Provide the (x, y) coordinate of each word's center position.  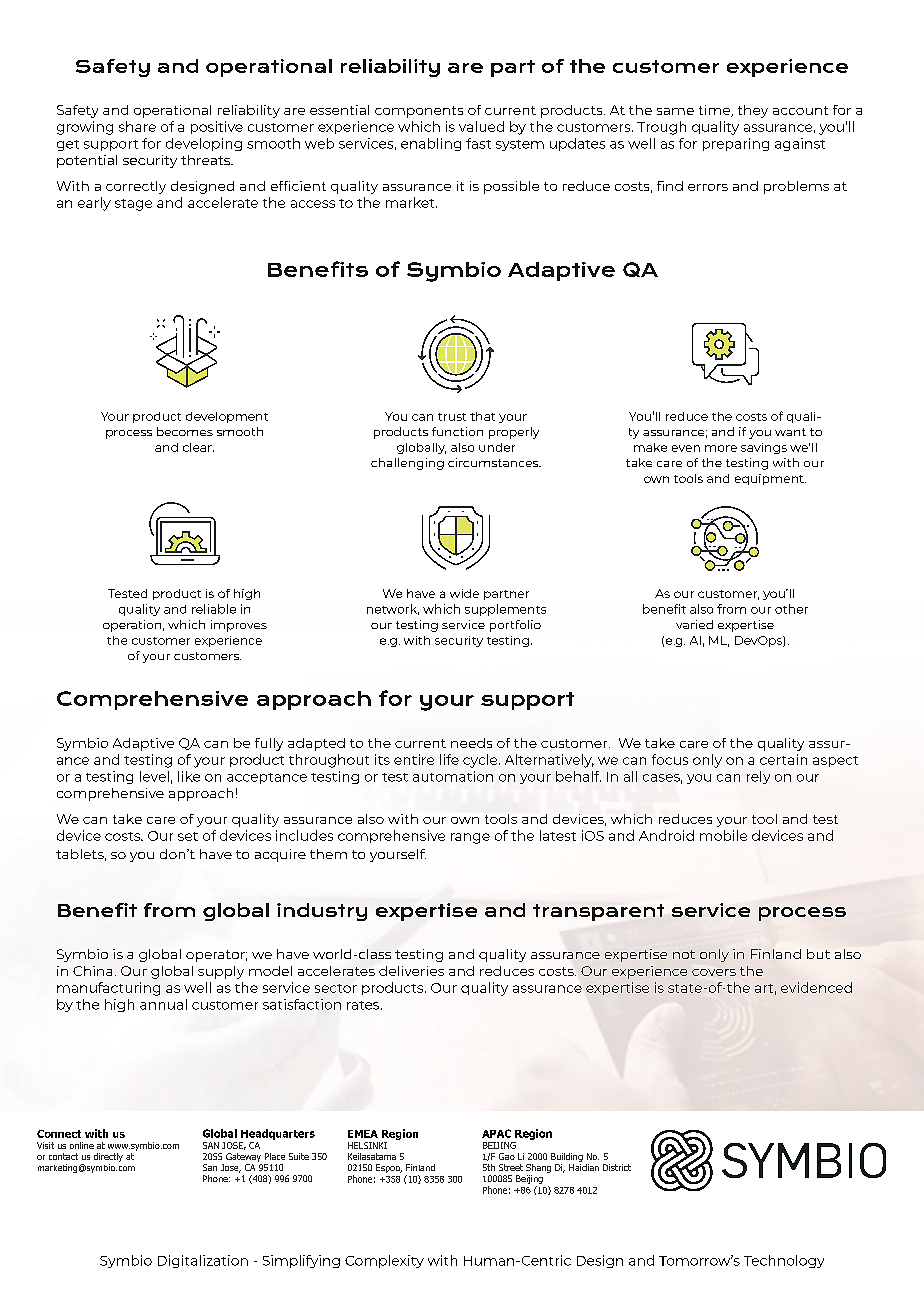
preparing (736, 144)
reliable (214, 609)
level (154, 776)
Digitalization (203, 1261)
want (790, 432)
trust (452, 417)
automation (453, 776)
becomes (185, 431)
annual (163, 1004)
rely (758, 777)
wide (464, 593)
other (791, 609)
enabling (431, 144)
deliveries (411, 971)
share (137, 126)
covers (714, 972)
